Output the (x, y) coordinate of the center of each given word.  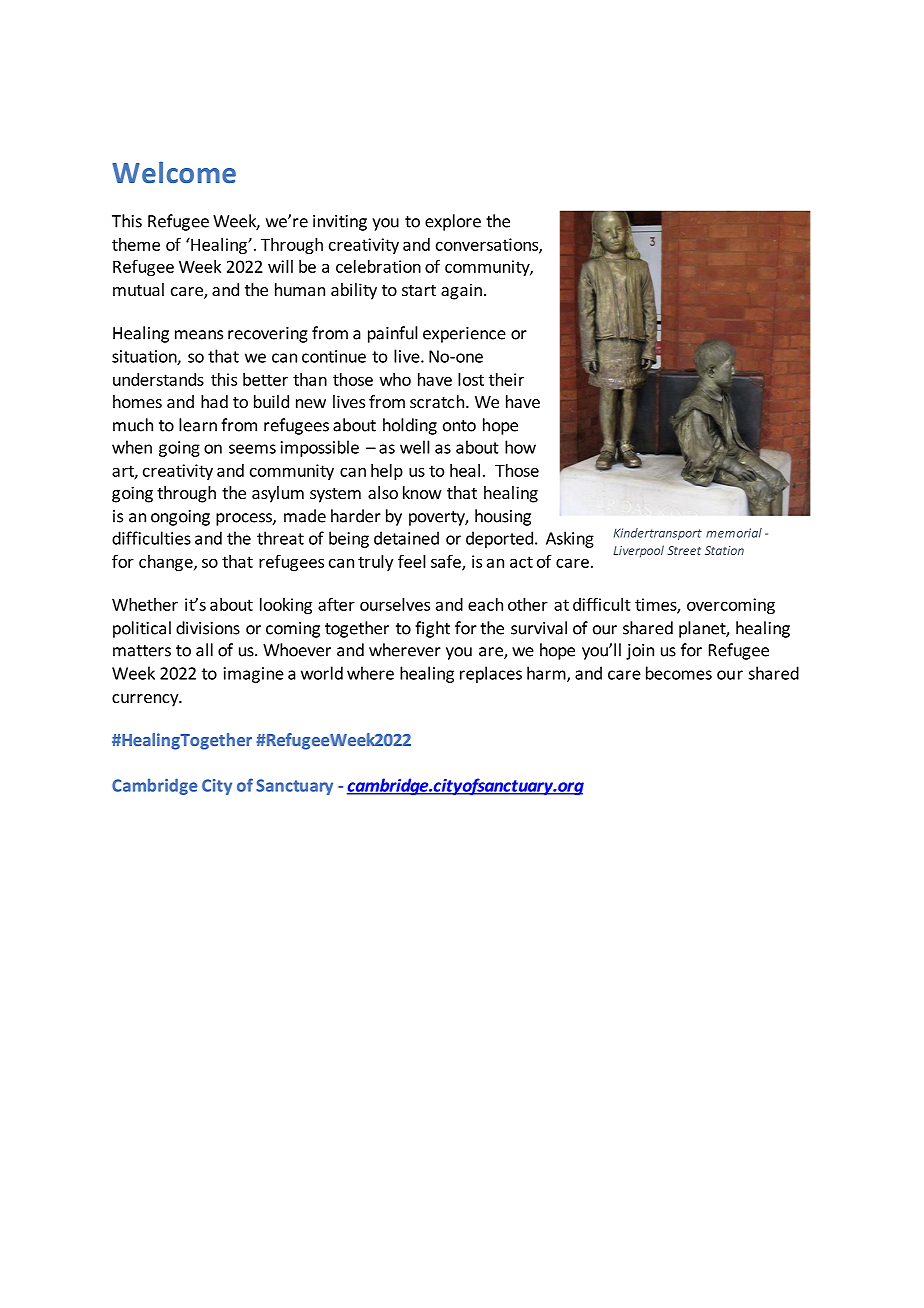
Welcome (174, 172)
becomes (679, 673)
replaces (491, 674)
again (461, 291)
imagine (254, 675)
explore (453, 222)
